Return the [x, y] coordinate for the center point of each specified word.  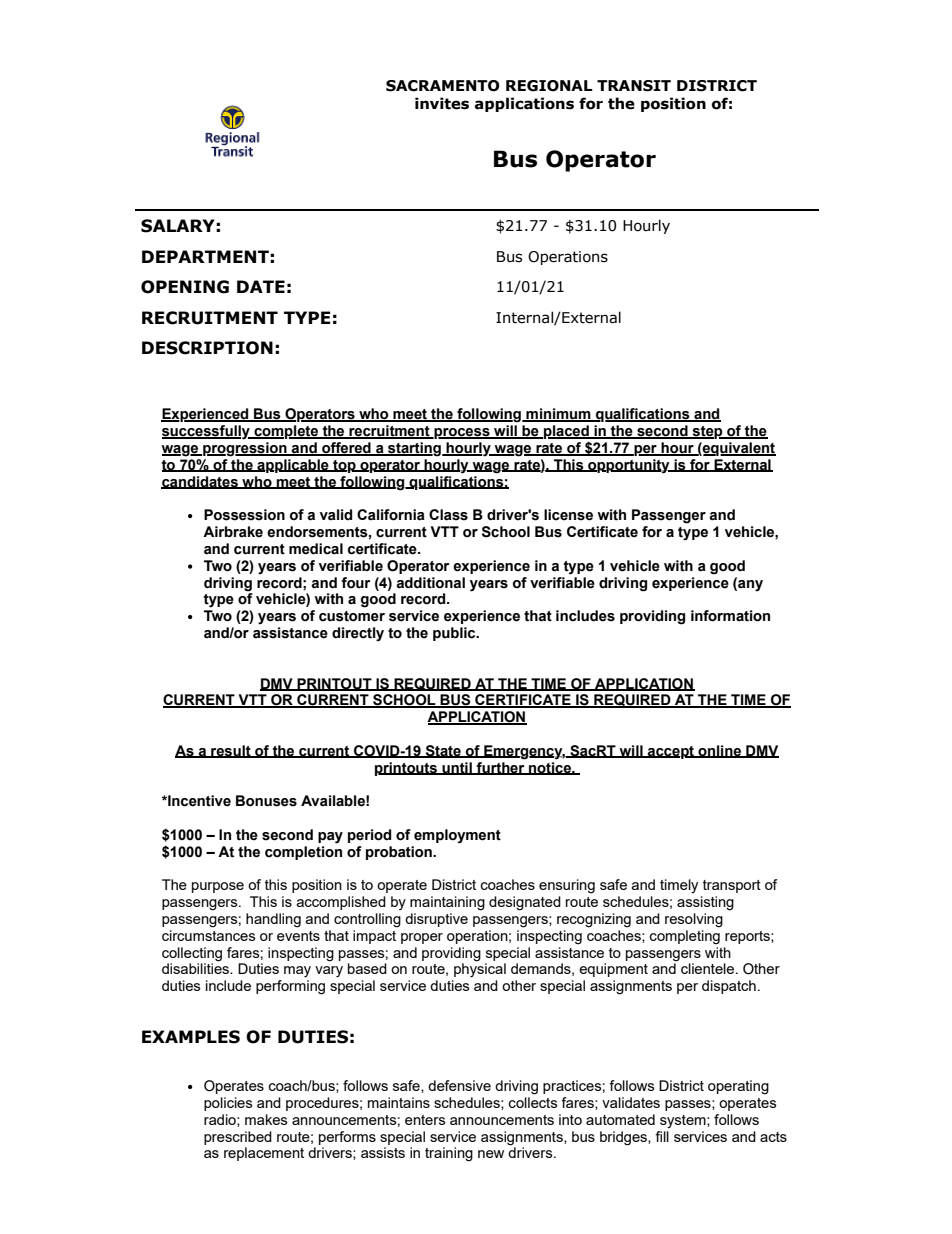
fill [662, 1136]
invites [442, 103]
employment [457, 836]
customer [352, 616]
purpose [218, 887]
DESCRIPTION [207, 348]
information [730, 616]
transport [732, 886]
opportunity [629, 466]
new [491, 1154]
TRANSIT [634, 86]
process [462, 433]
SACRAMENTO [443, 86]
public [455, 634]
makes [266, 1119]
